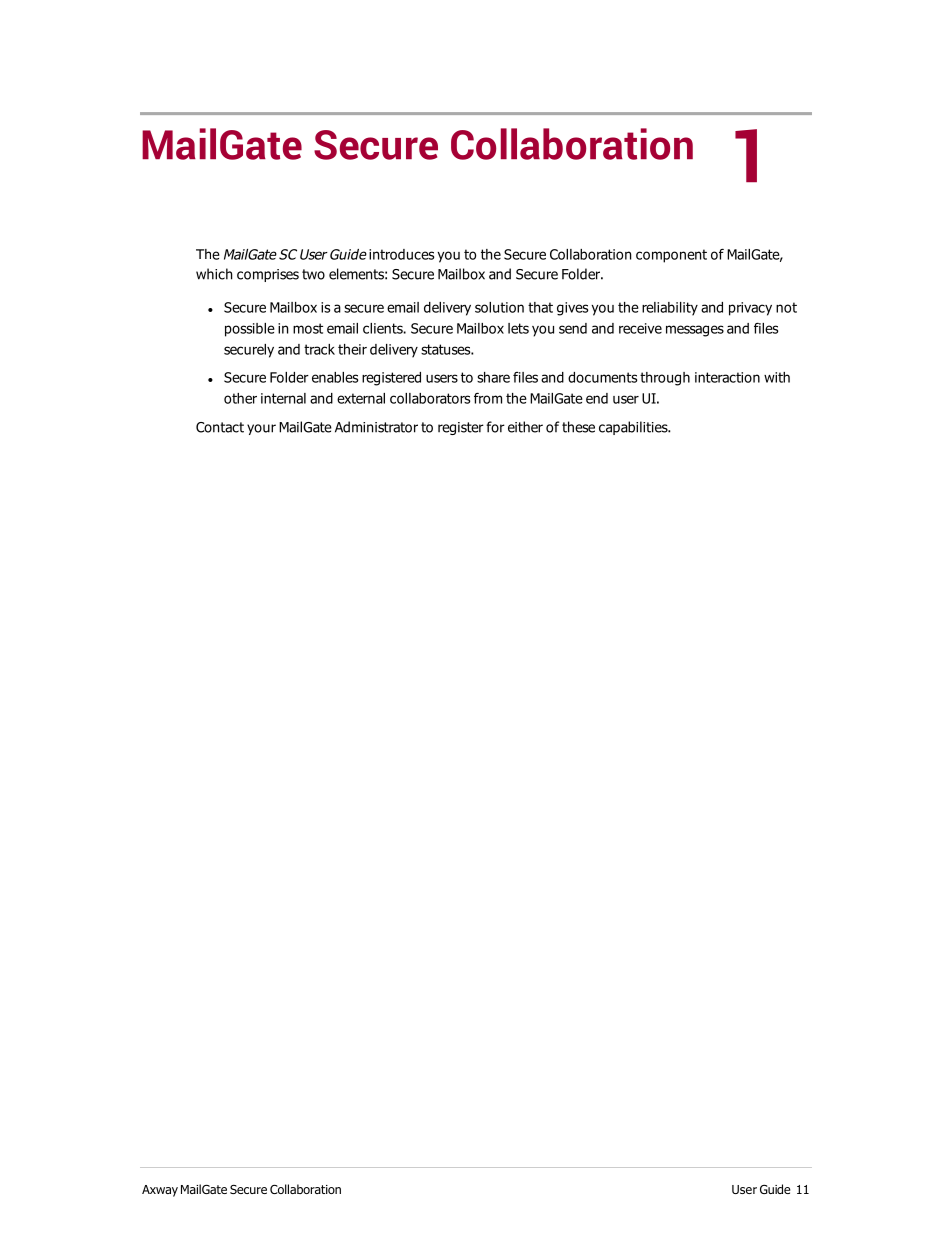 Image resolution: width=952 pixels, height=1233 pixels. I want to click on track, so click(319, 349).
